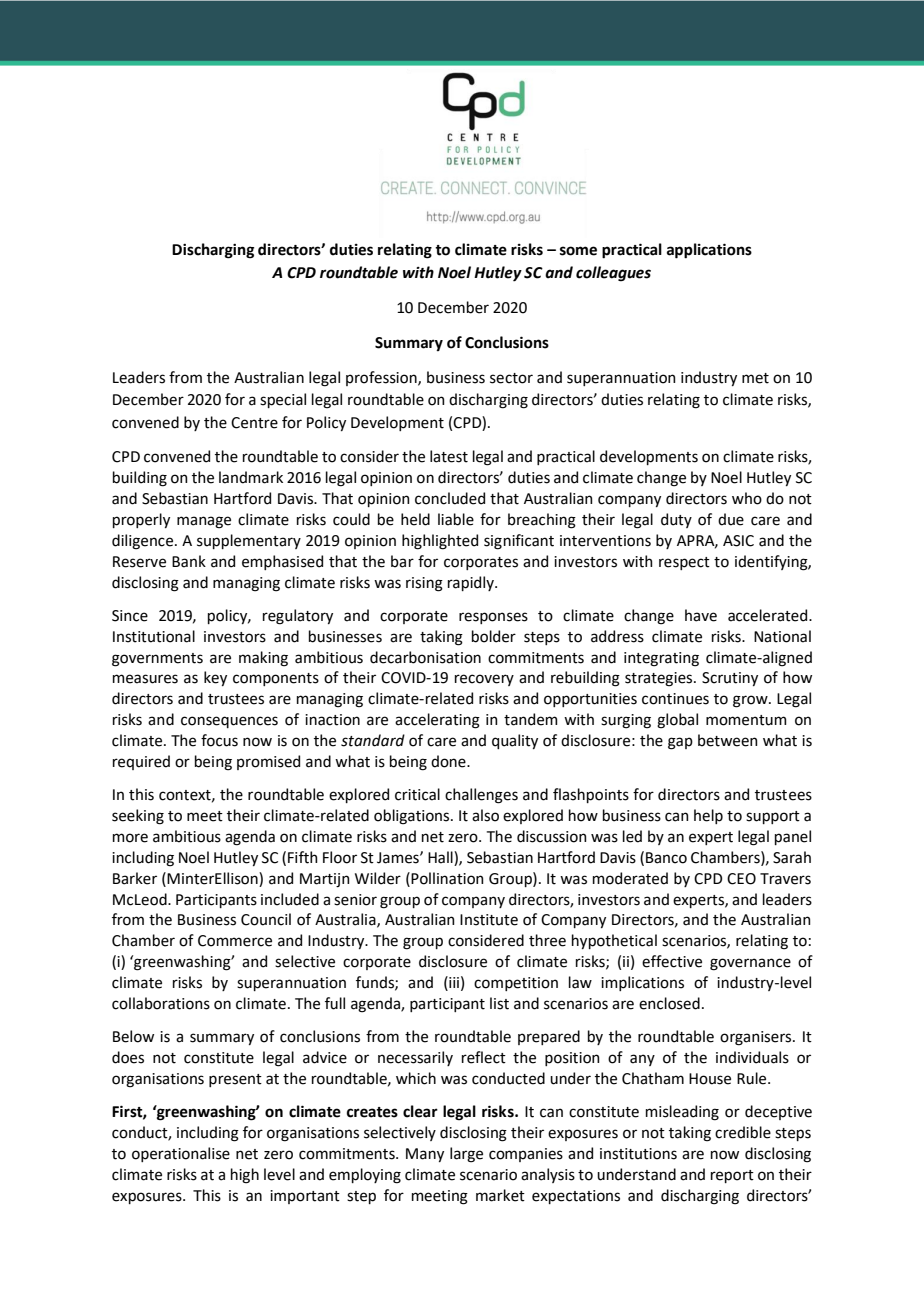 The image size is (924, 1308). What do you see at coordinates (728, 740) in the document?
I see `between` at bounding box center [728, 740].
